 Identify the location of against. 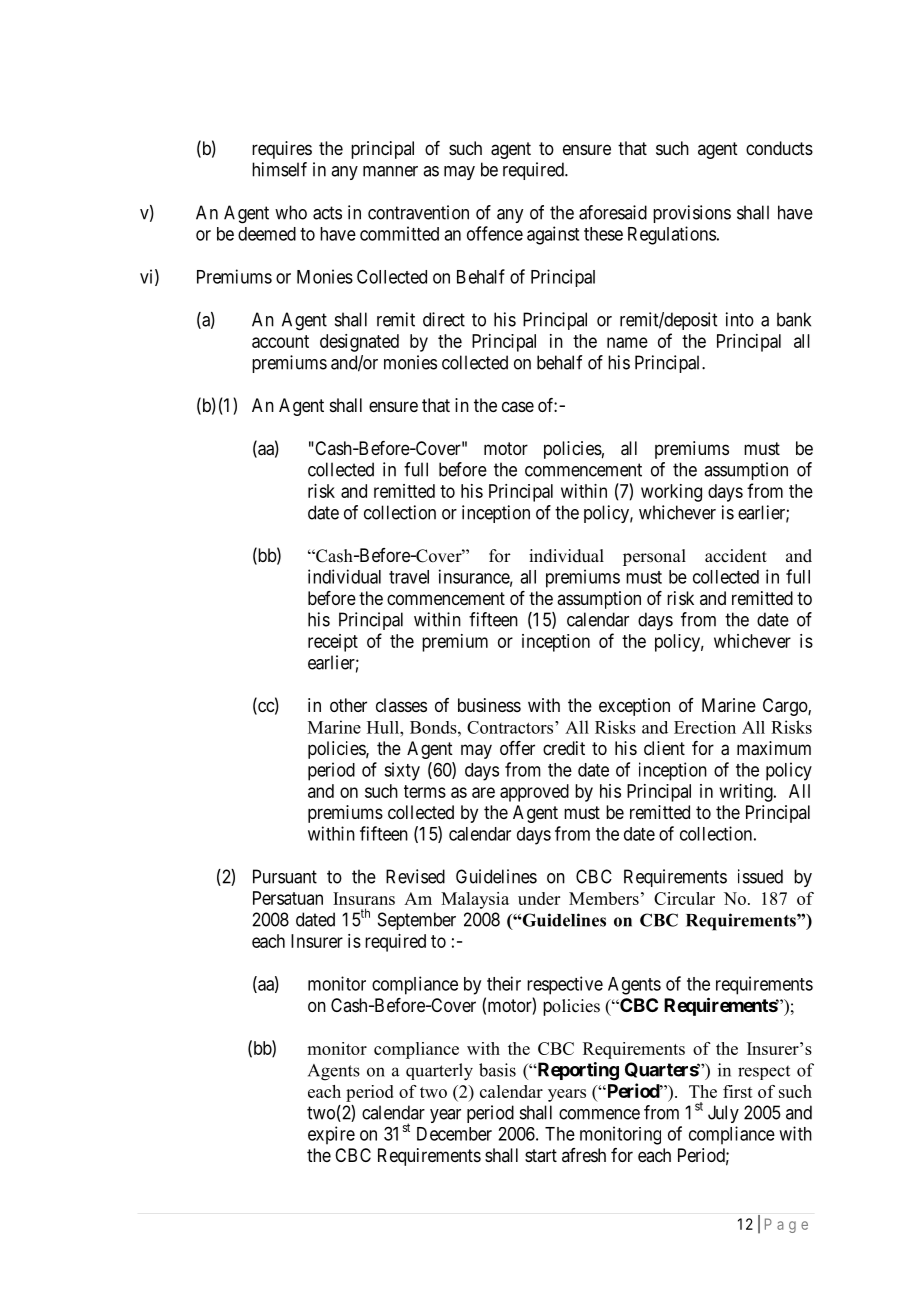
(553, 235).
